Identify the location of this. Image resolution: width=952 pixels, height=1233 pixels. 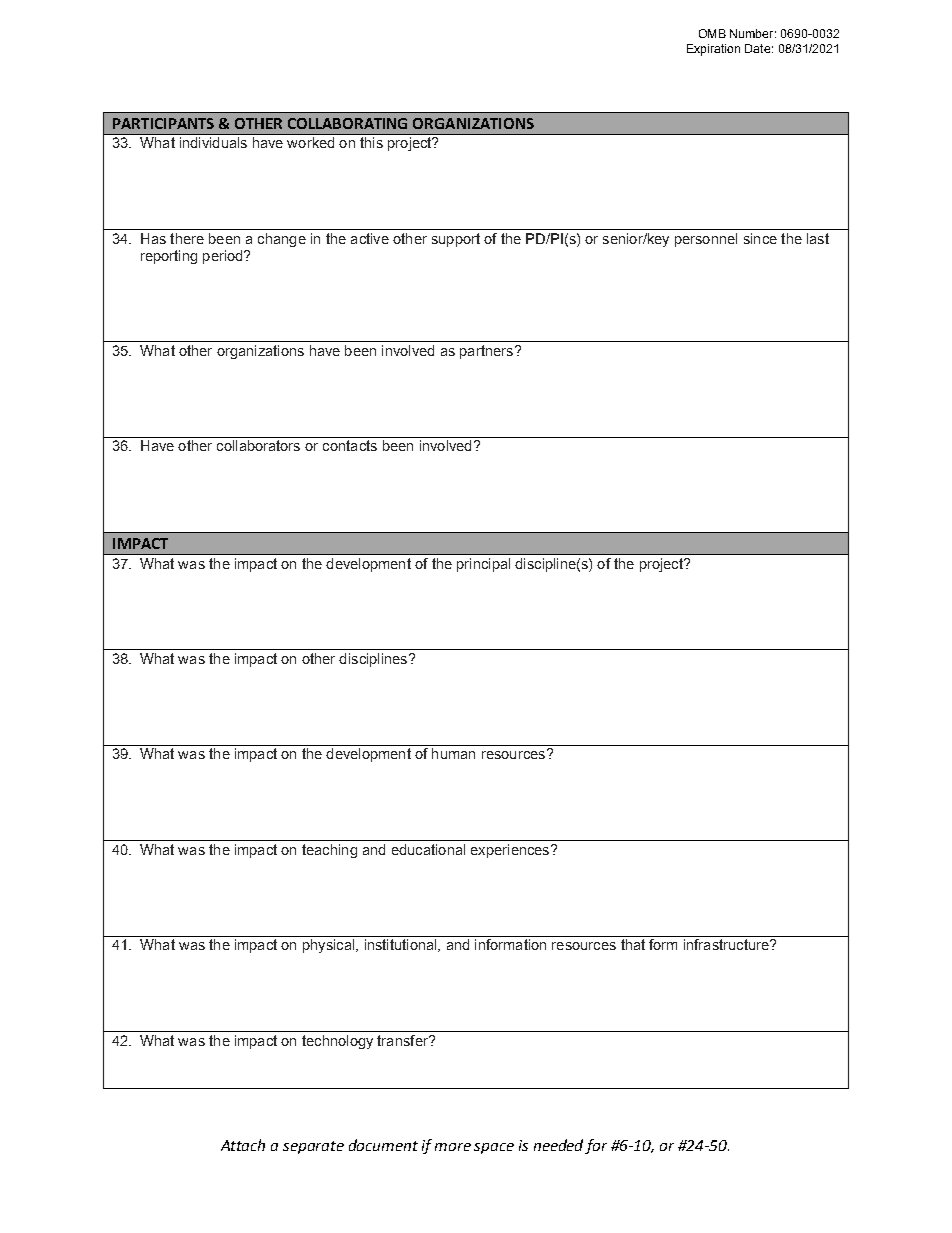
(371, 142).
